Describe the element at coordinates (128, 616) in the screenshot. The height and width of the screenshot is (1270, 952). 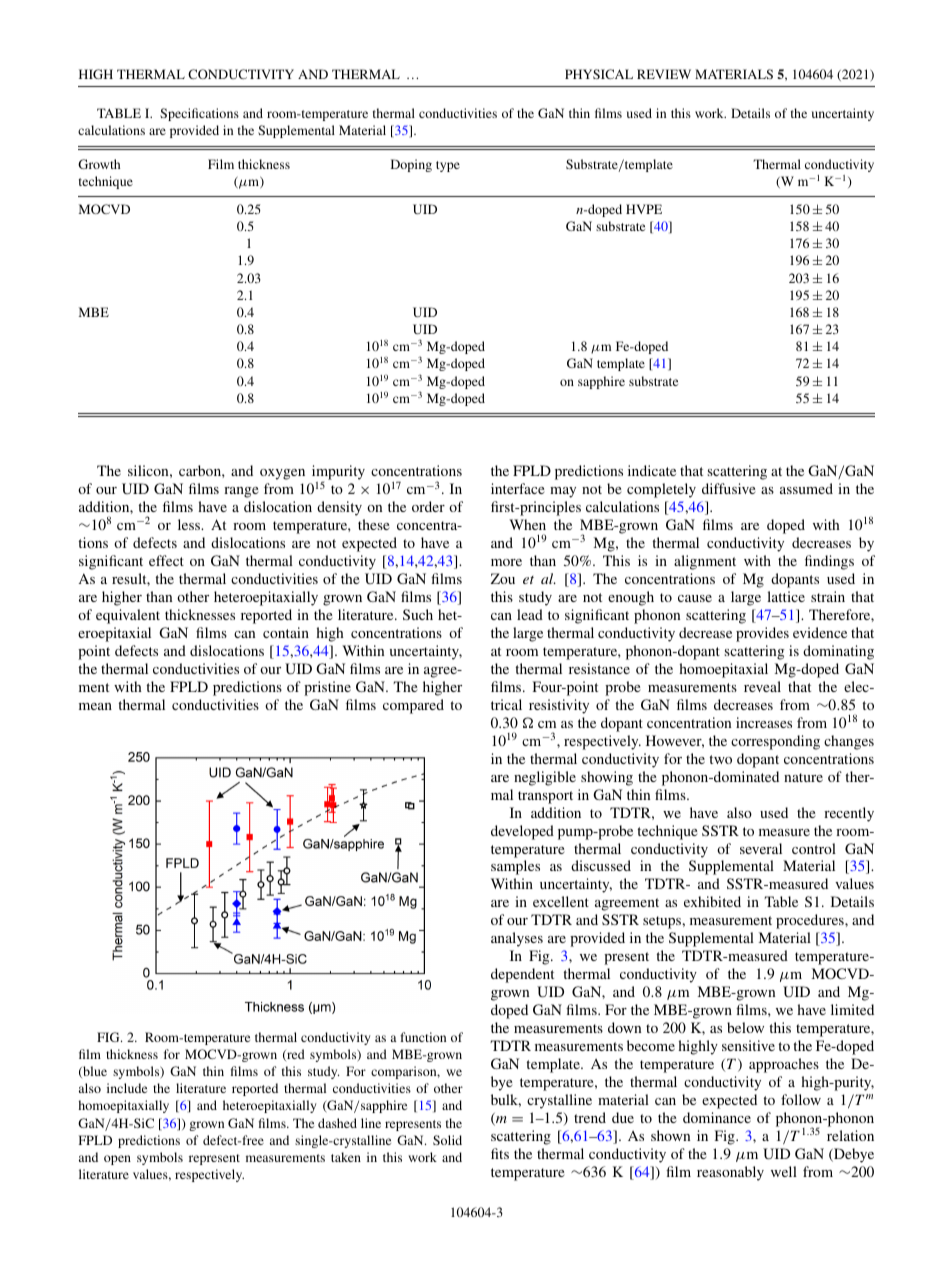
I see `equivalent` at that location.
